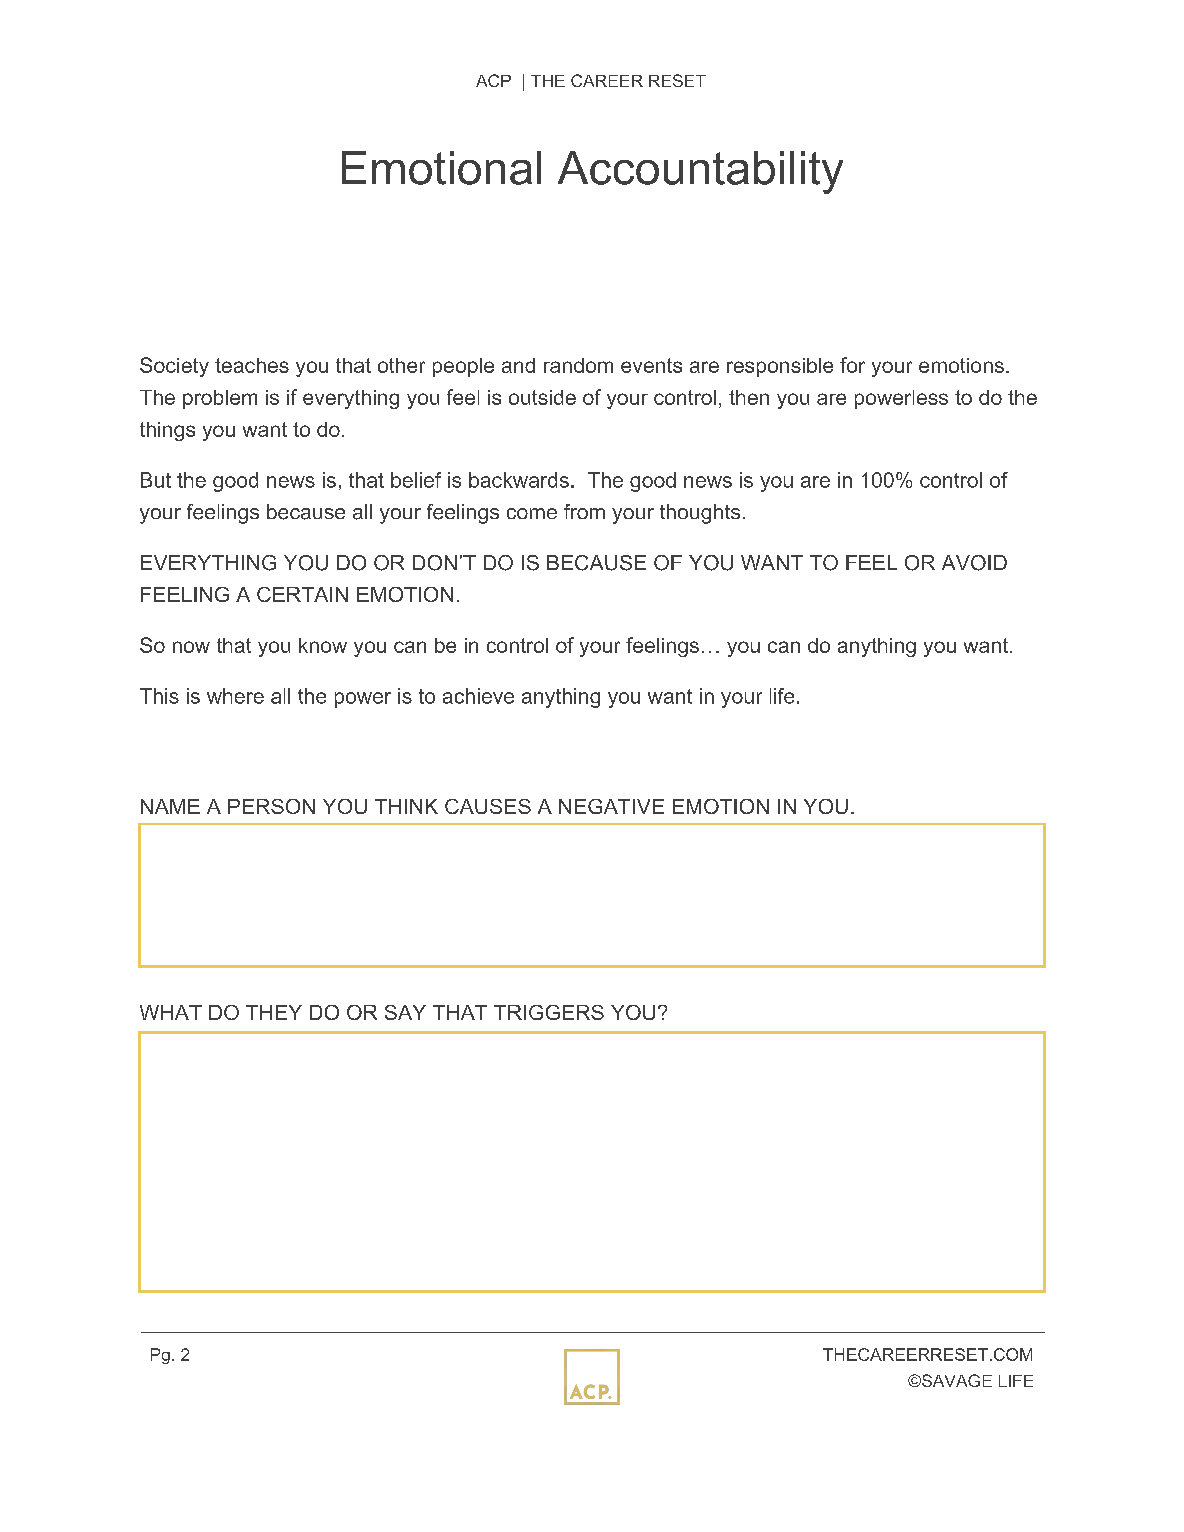  Describe the element at coordinates (549, 1012) in the screenshot. I see `TRIGGERS` at that location.
